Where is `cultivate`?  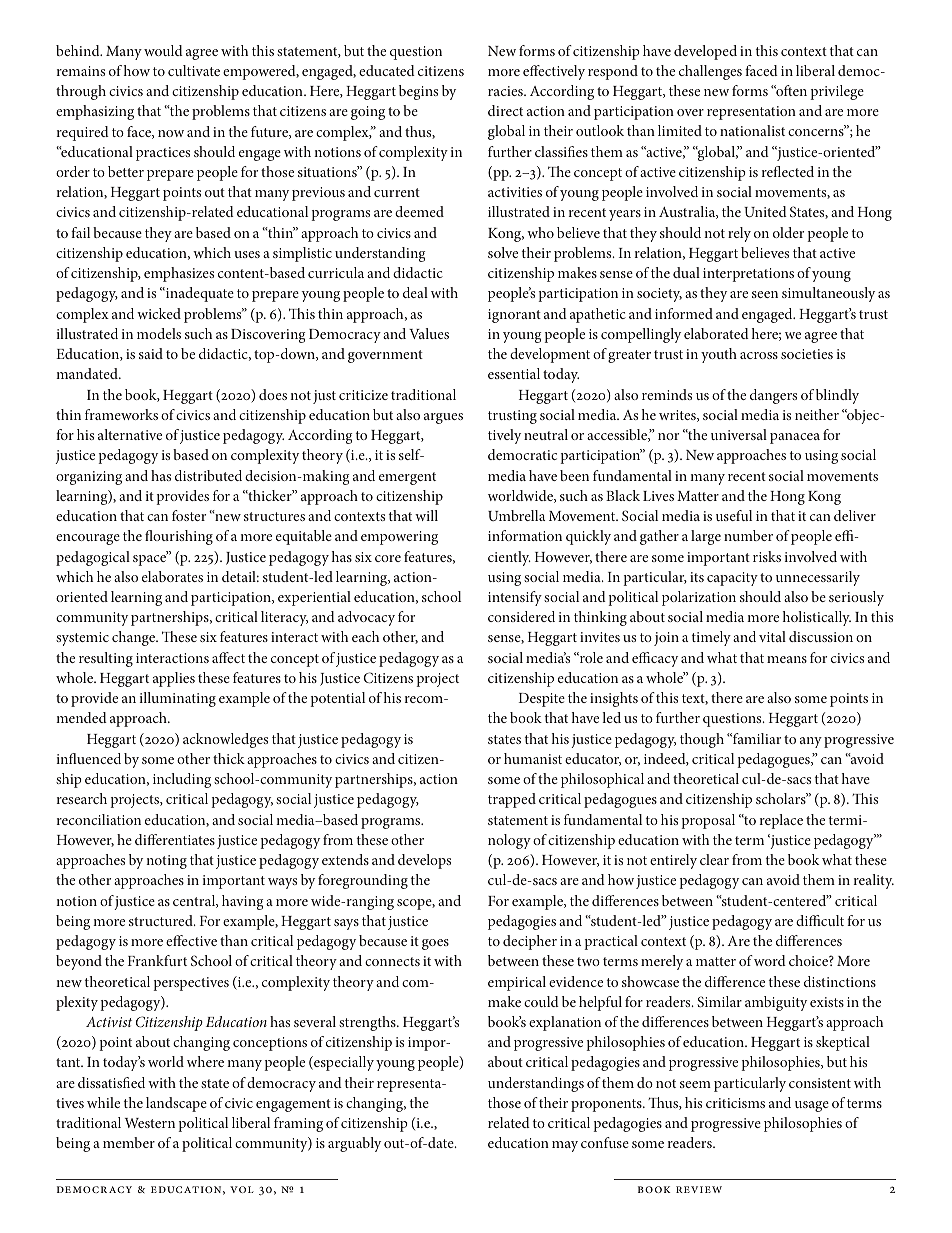 cultivate is located at coordinates (194, 70).
